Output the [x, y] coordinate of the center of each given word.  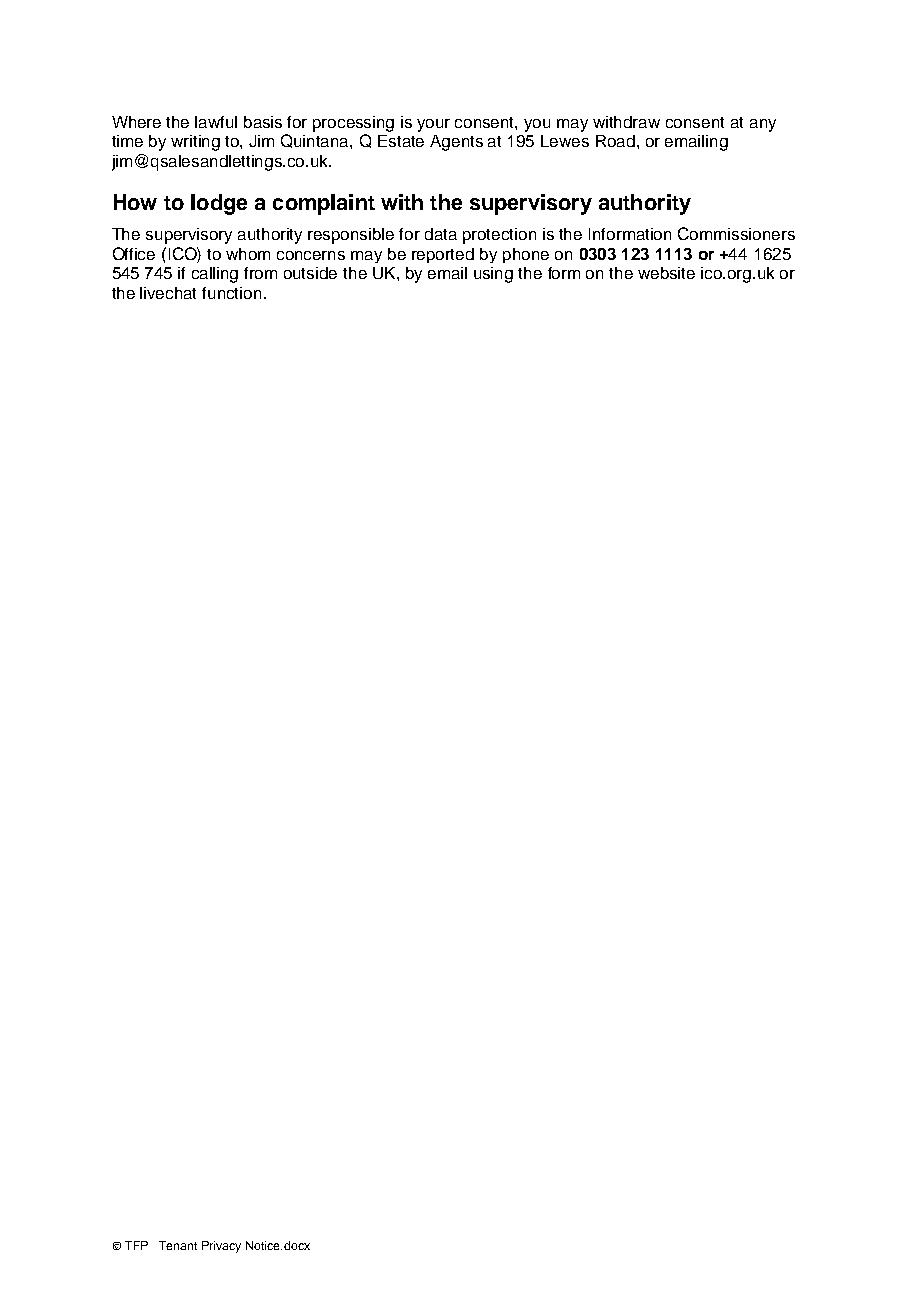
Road [615, 141]
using [493, 275]
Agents [456, 143]
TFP [136, 1245]
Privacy [221, 1247]
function [231, 293]
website [666, 273]
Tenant [178, 1245]
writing [195, 143]
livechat [168, 293]
